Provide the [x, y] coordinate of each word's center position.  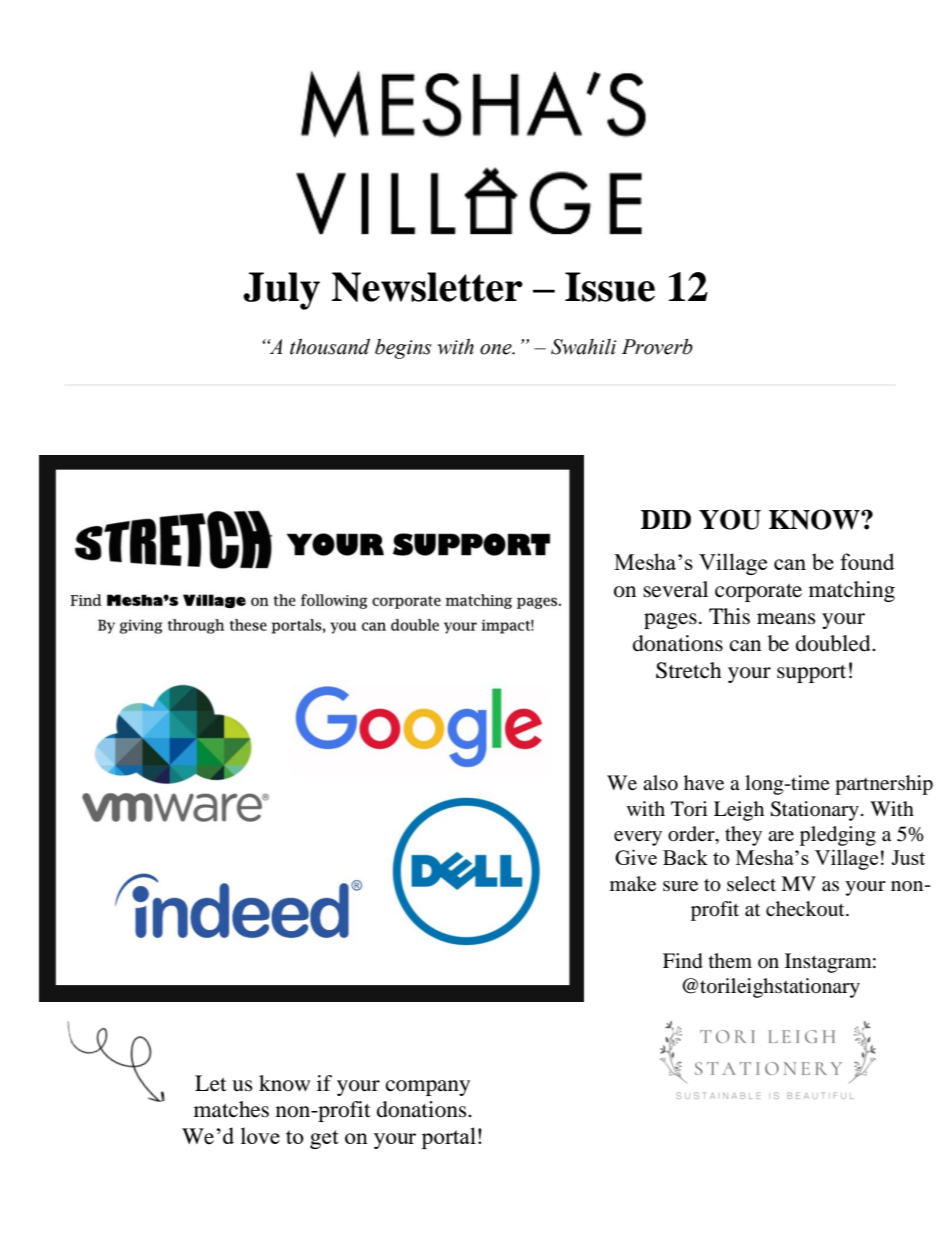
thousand [330, 346]
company [428, 1088]
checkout [806, 908]
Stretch [688, 670]
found [867, 561]
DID [666, 519]
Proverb [657, 346]
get [324, 1139]
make [633, 884]
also [660, 783]
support [811, 674]
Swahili [584, 347]
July [281, 291]
